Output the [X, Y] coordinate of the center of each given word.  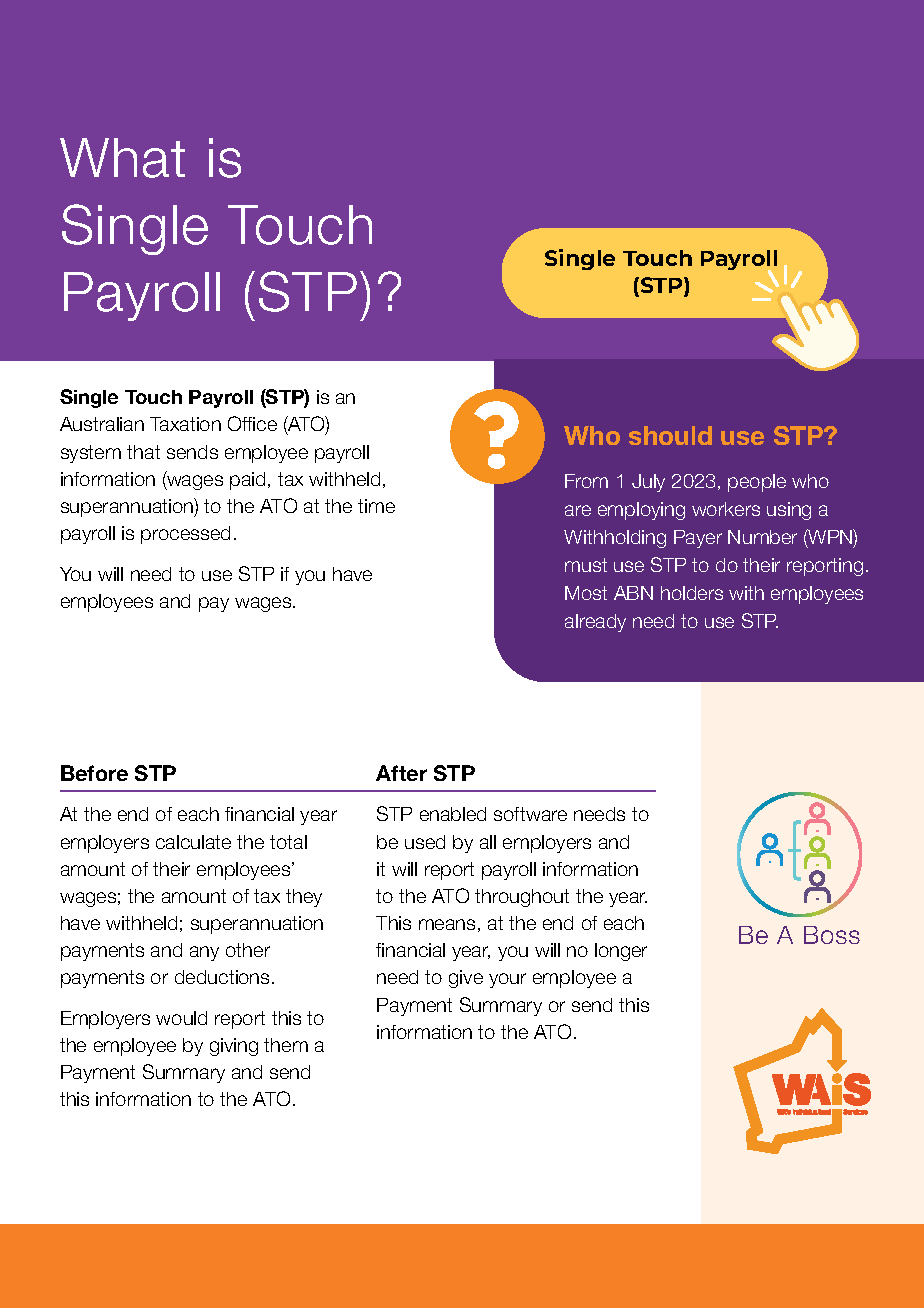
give [466, 979]
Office [252, 423]
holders [692, 593]
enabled [453, 814]
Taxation [185, 424]
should [670, 435]
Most [586, 593]
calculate [193, 842]
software [530, 814]
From [586, 481]
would [181, 1018]
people [757, 483]
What [122, 158]
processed [185, 535]
